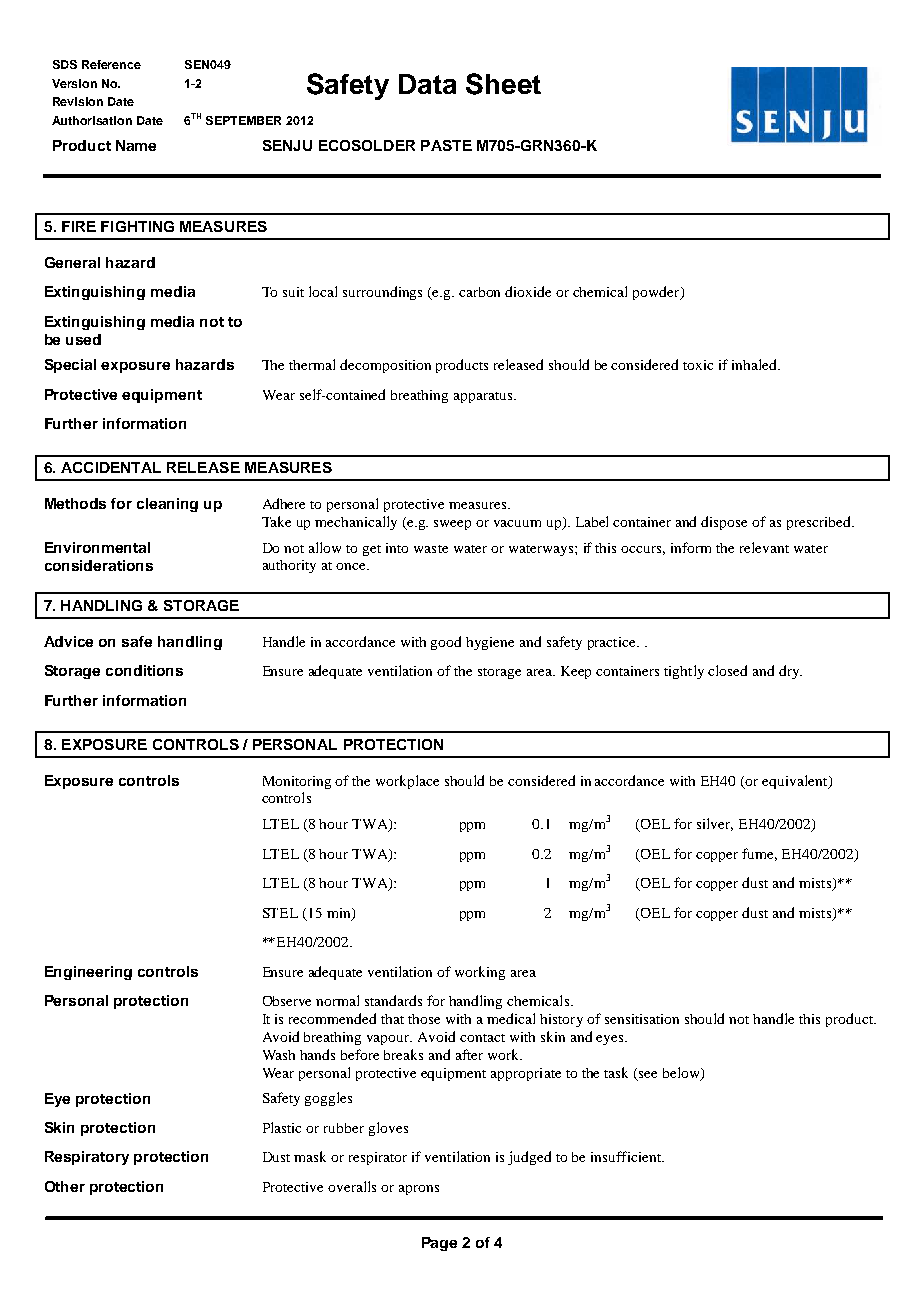 The width and height of the document is (924, 1308). Describe the element at coordinates (727, 670) in the document. I see `closed` at that location.
